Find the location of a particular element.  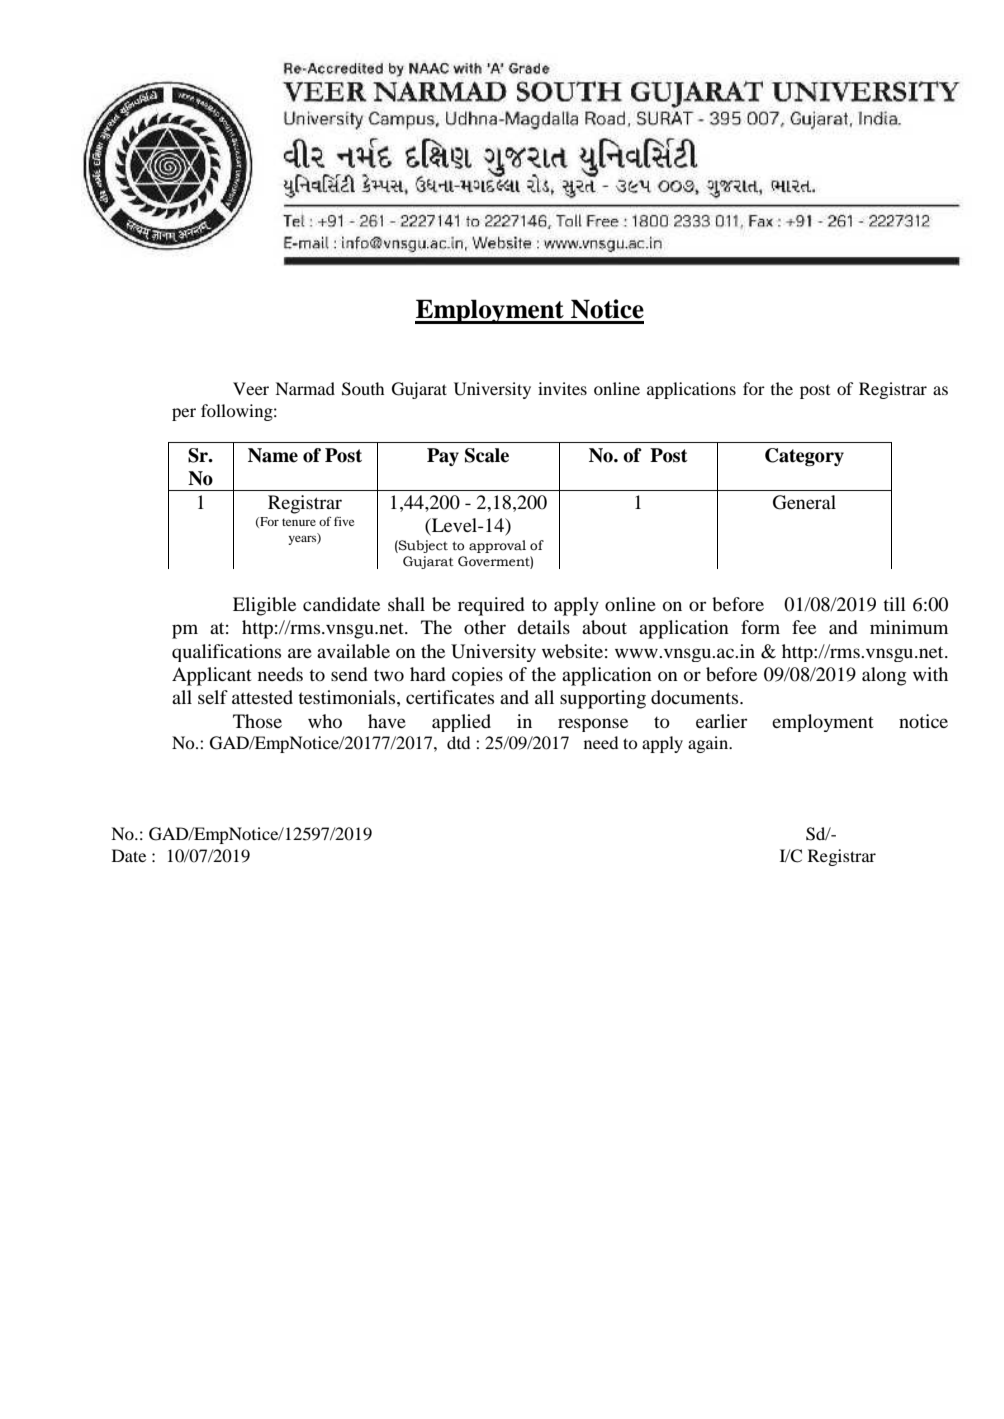

Those is located at coordinates (257, 721).
